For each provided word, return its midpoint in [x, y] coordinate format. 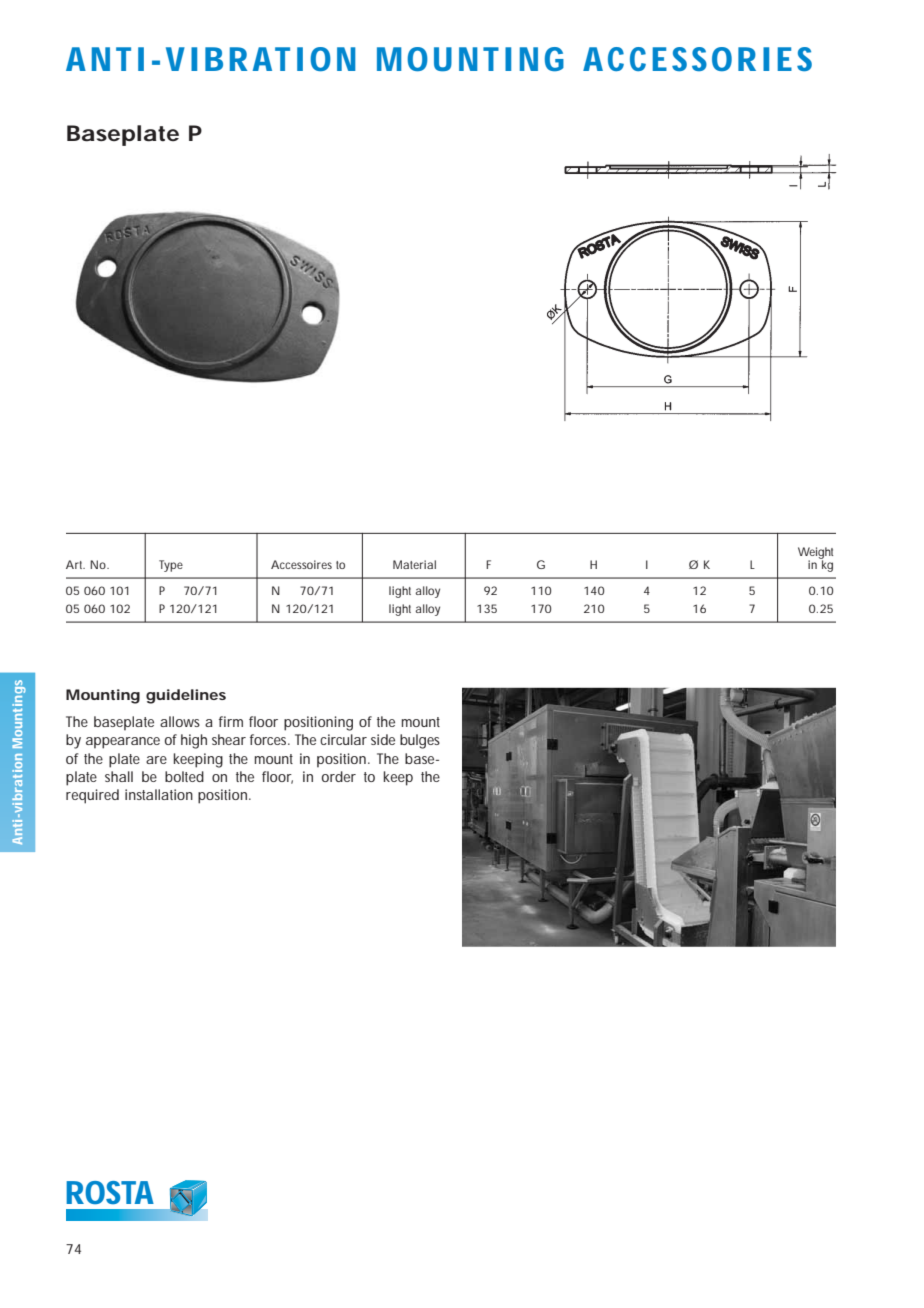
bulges [420, 741]
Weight [815, 554]
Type [171, 566]
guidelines [186, 696]
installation [159, 794]
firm [231, 721]
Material [414, 564]
